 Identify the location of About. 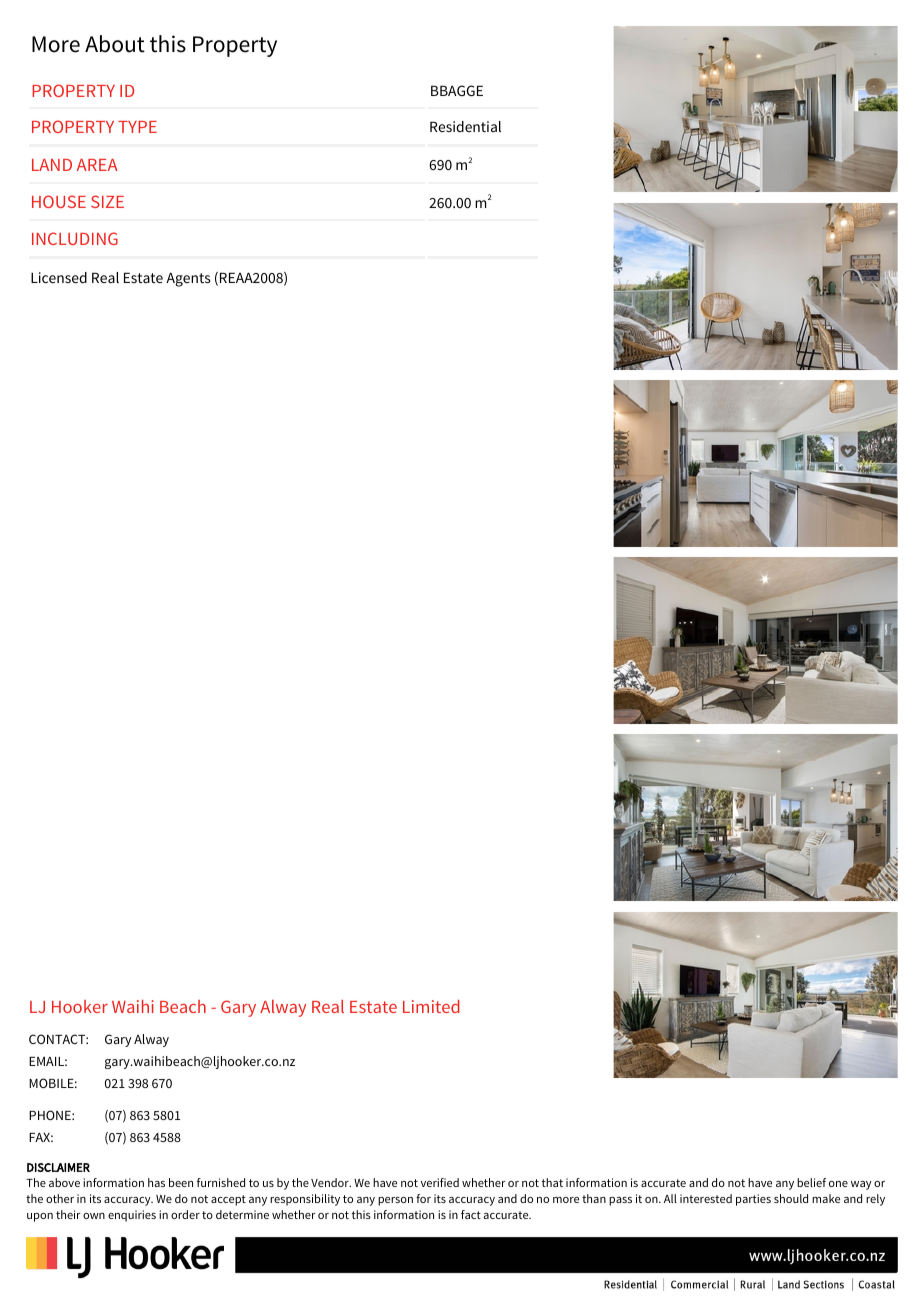
(115, 44).
